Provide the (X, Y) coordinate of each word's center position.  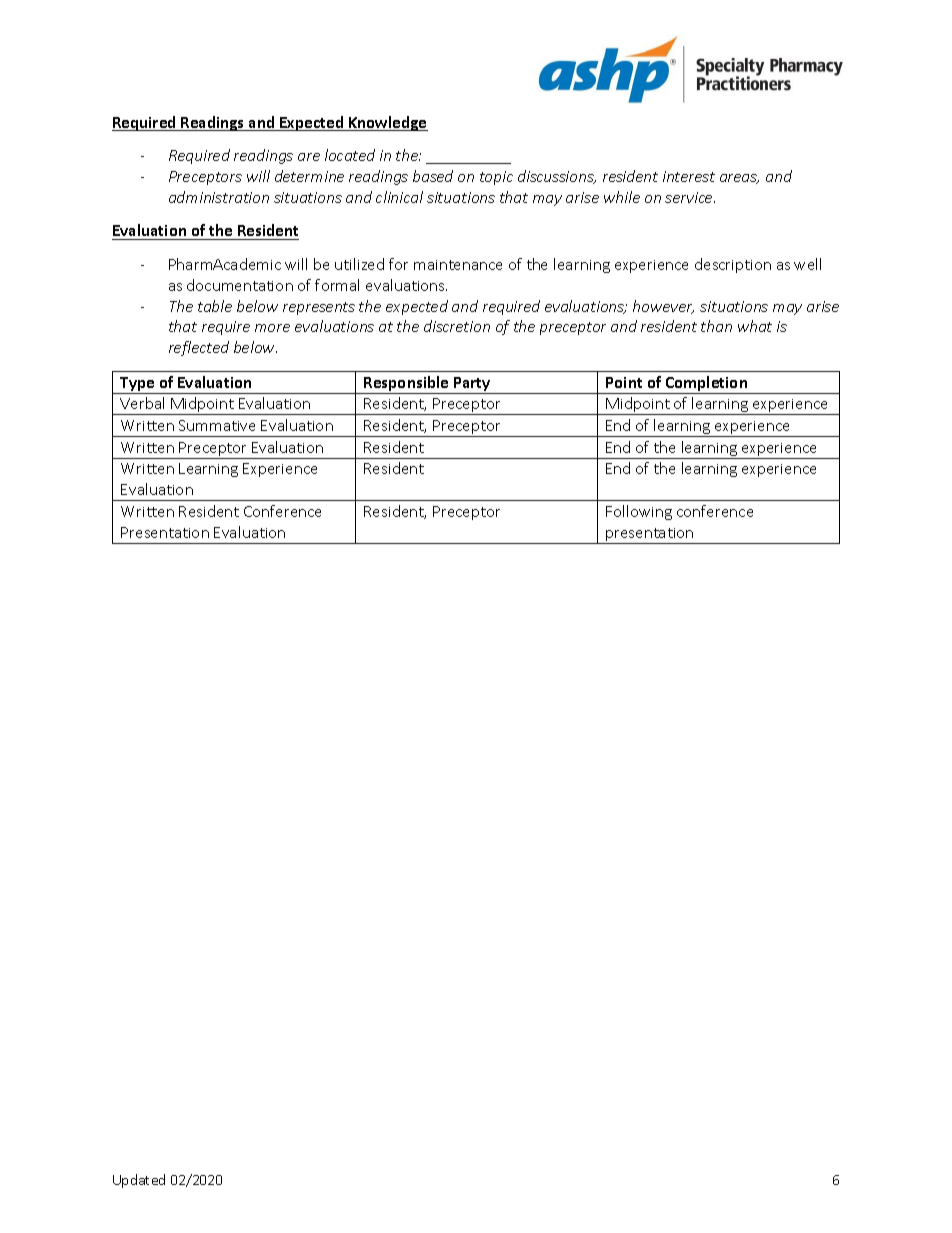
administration (219, 197)
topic (496, 178)
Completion (707, 385)
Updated (139, 1181)
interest (689, 176)
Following (639, 512)
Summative (217, 425)
